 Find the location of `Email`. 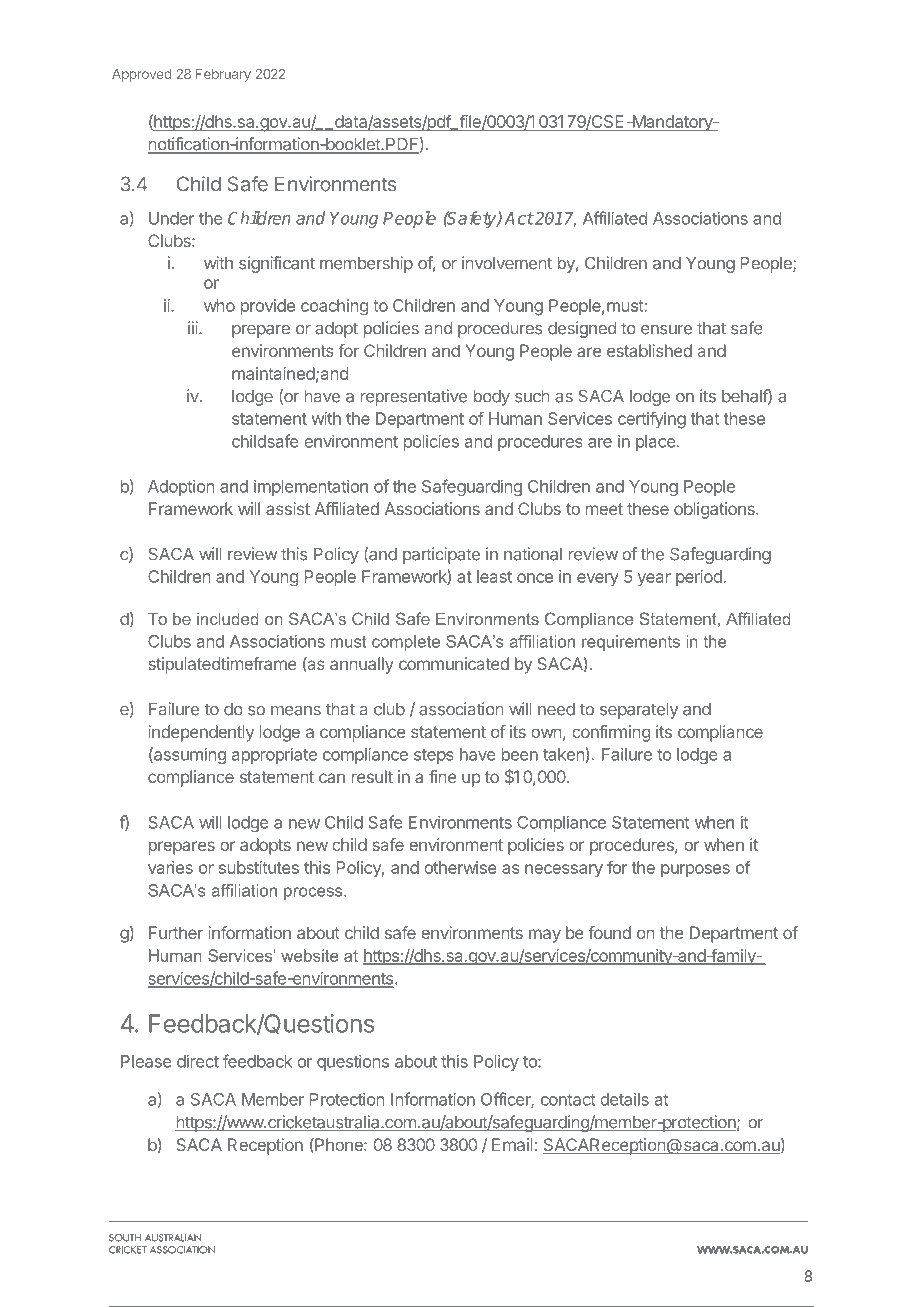

Email is located at coordinates (512, 1144).
